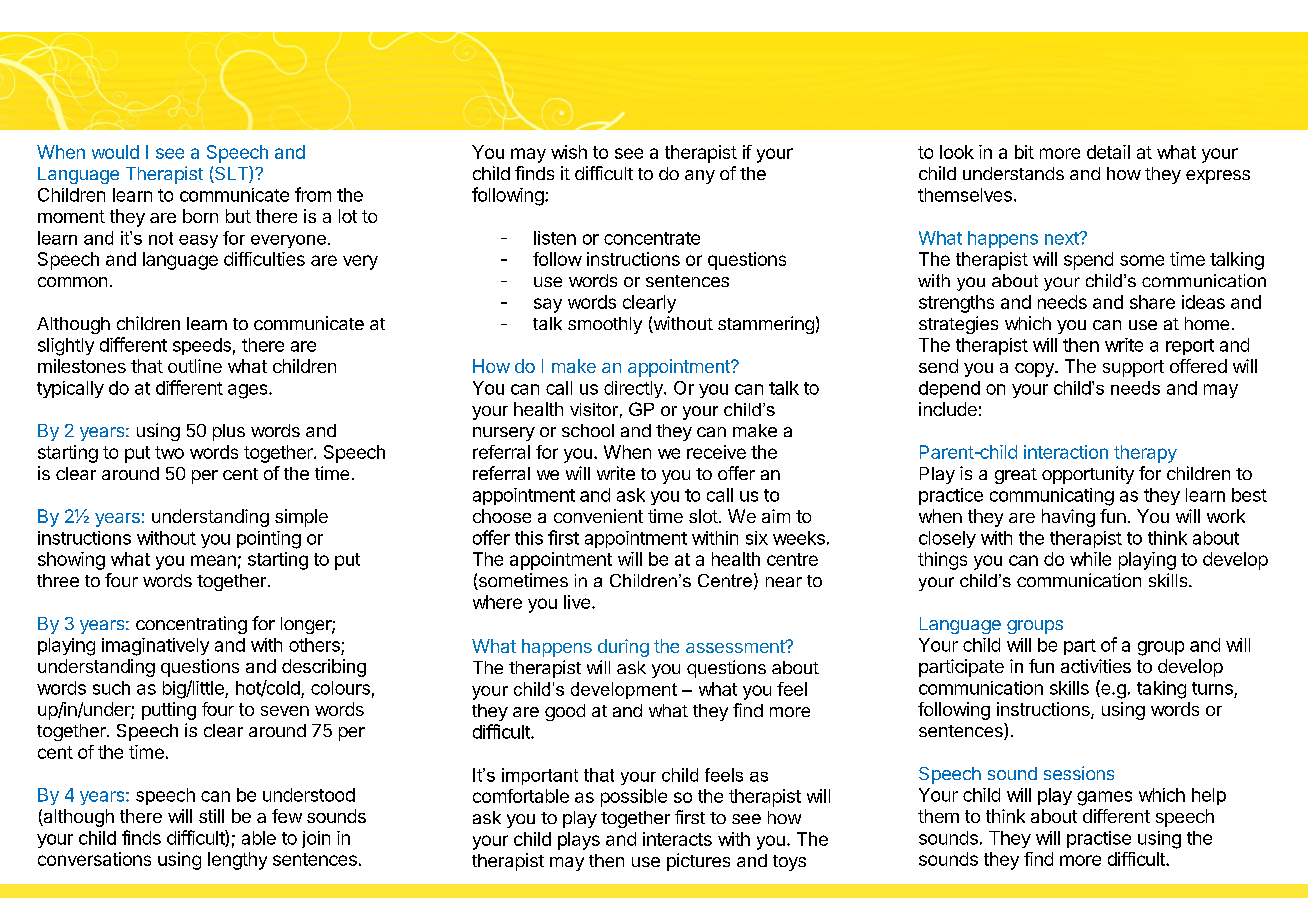 The height and width of the screenshot is (924, 1308). What do you see at coordinates (1096, 666) in the screenshot?
I see `activities` at bounding box center [1096, 666].
